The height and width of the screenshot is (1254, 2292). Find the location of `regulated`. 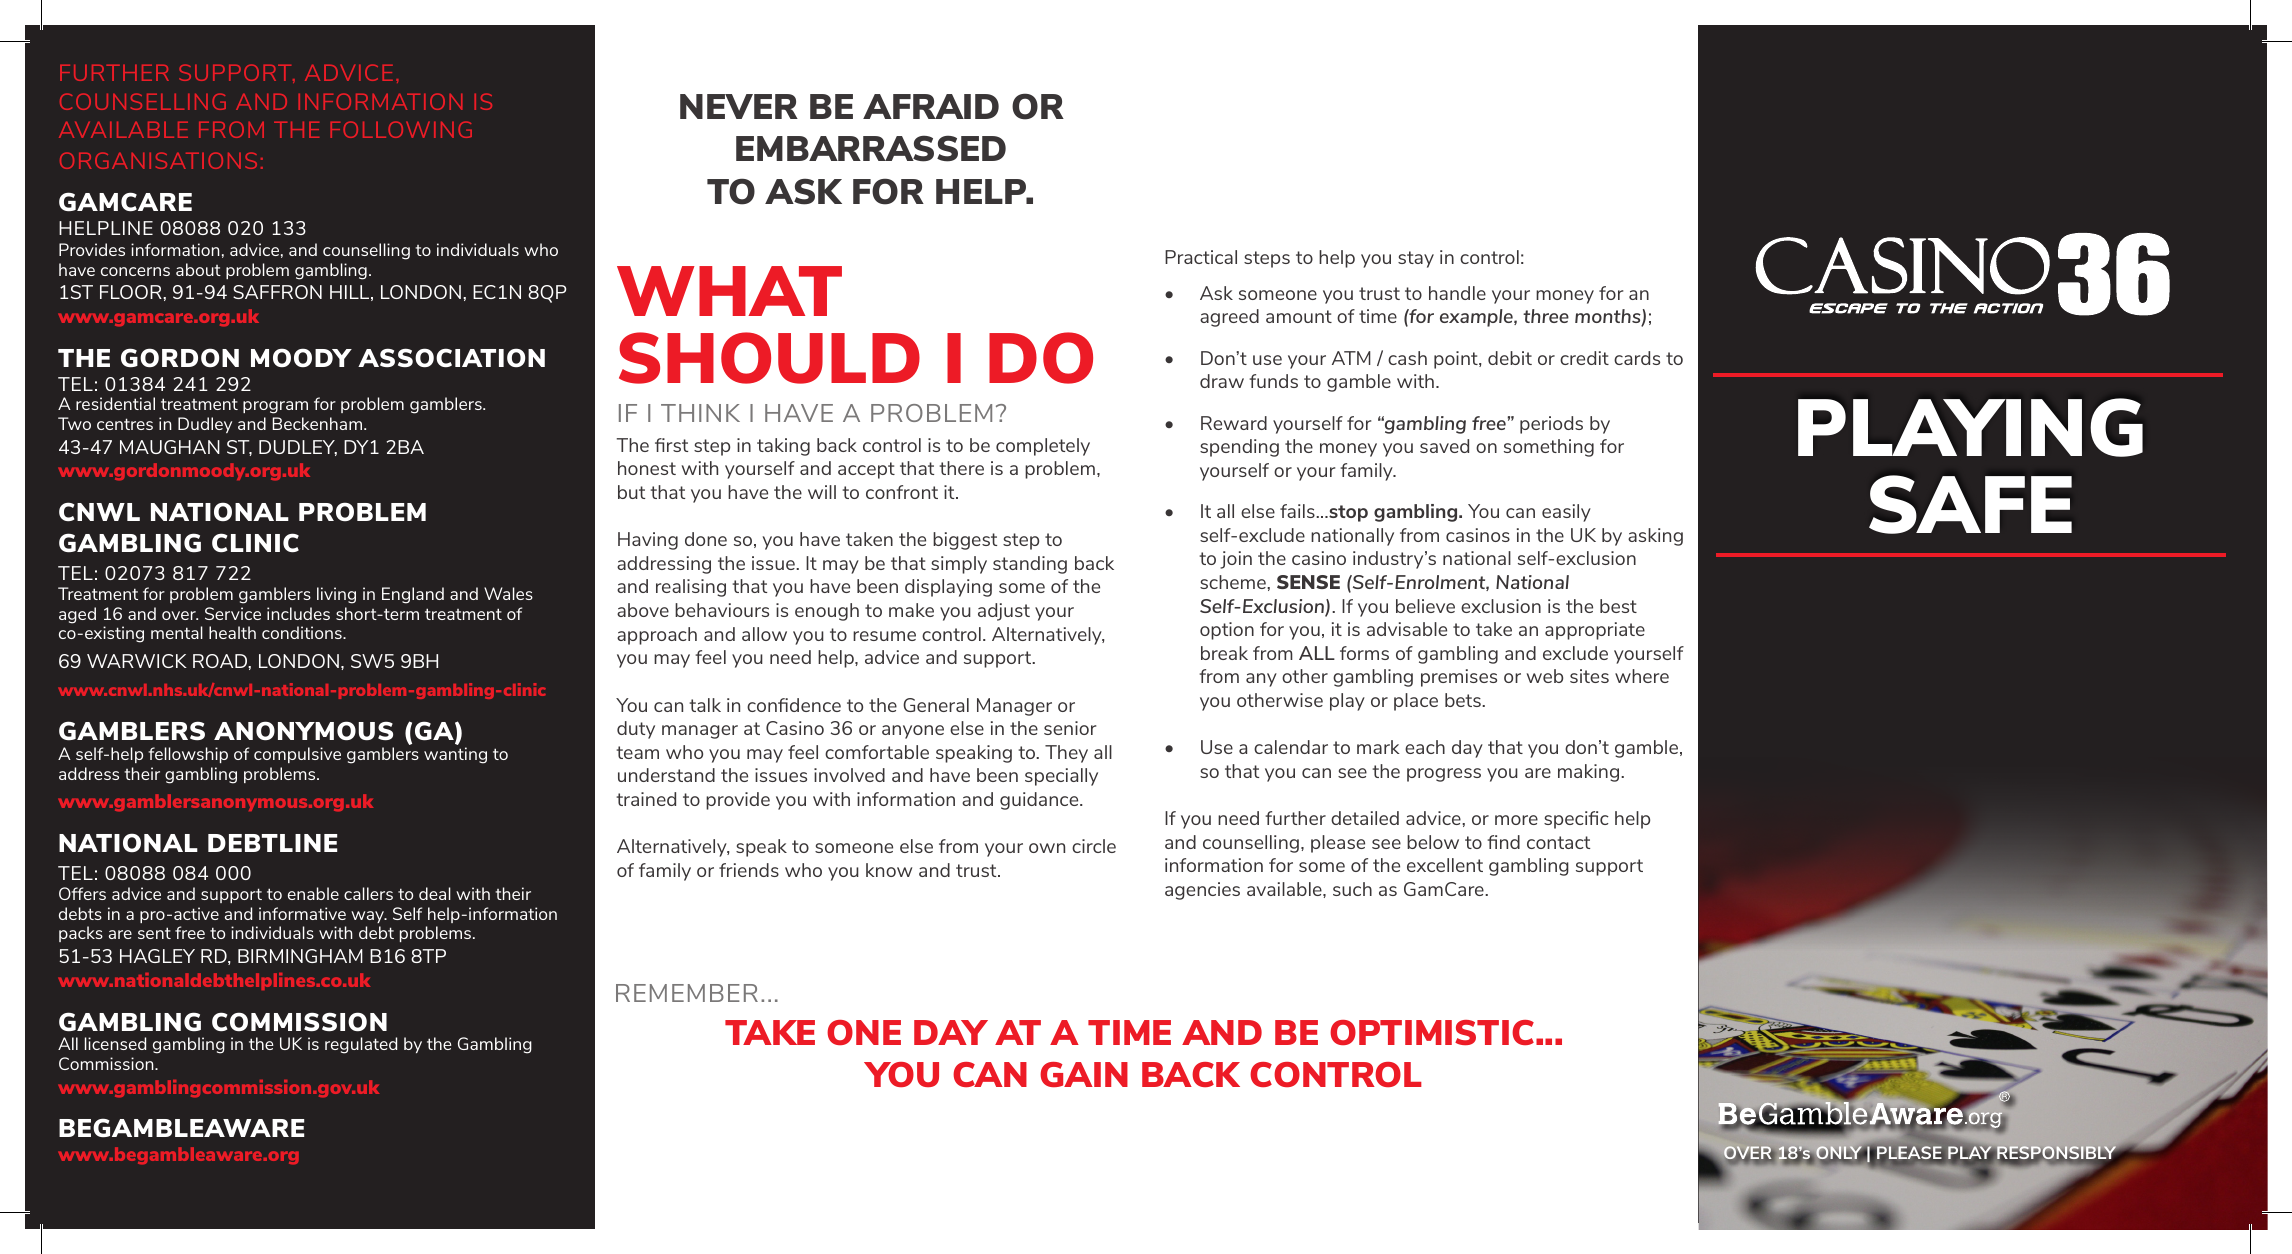

regulated is located at coordinates (361, 1045).
